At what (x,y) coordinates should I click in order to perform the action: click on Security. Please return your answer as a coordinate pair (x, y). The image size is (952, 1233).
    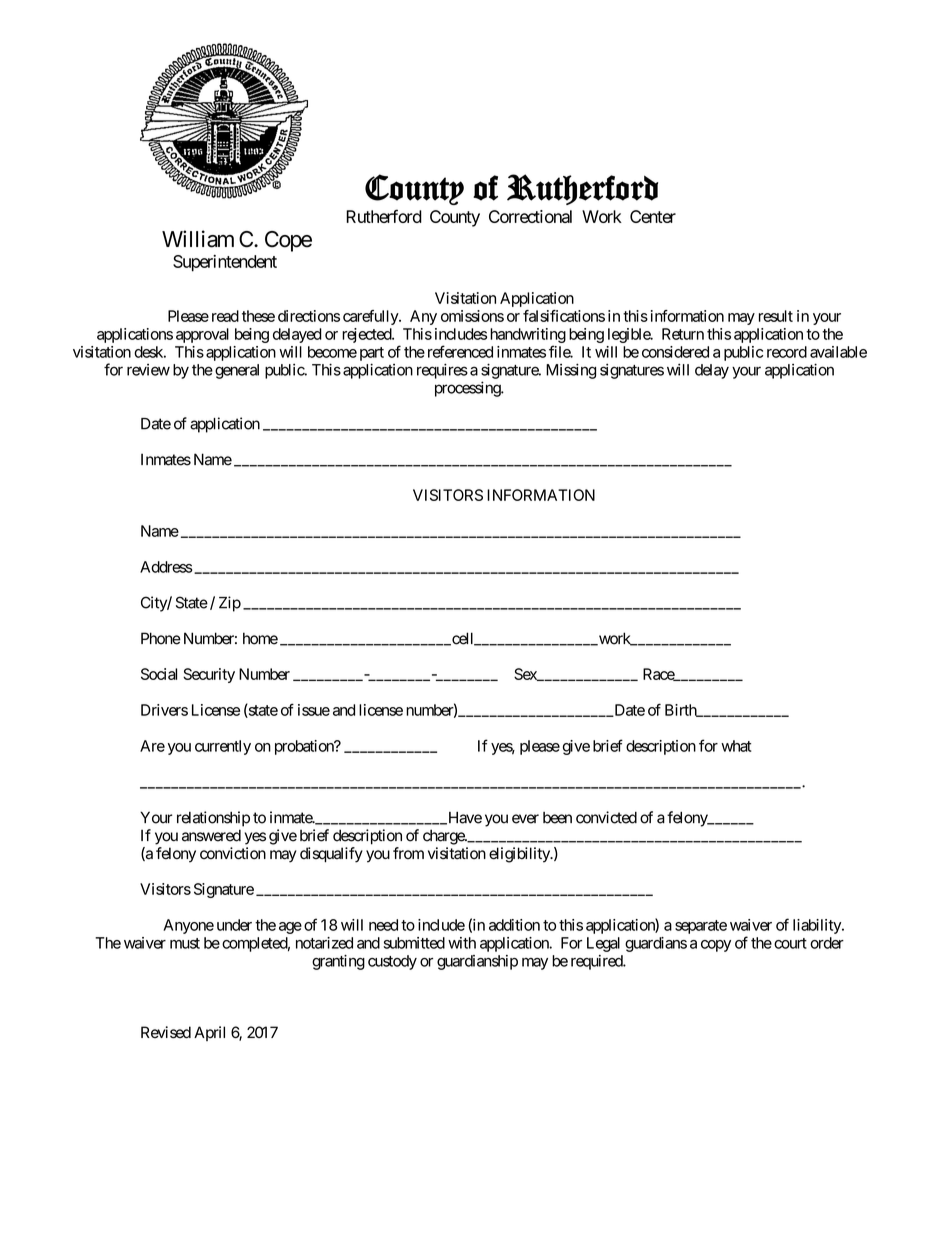
    Looking at the image, I should click on (209, 675).
